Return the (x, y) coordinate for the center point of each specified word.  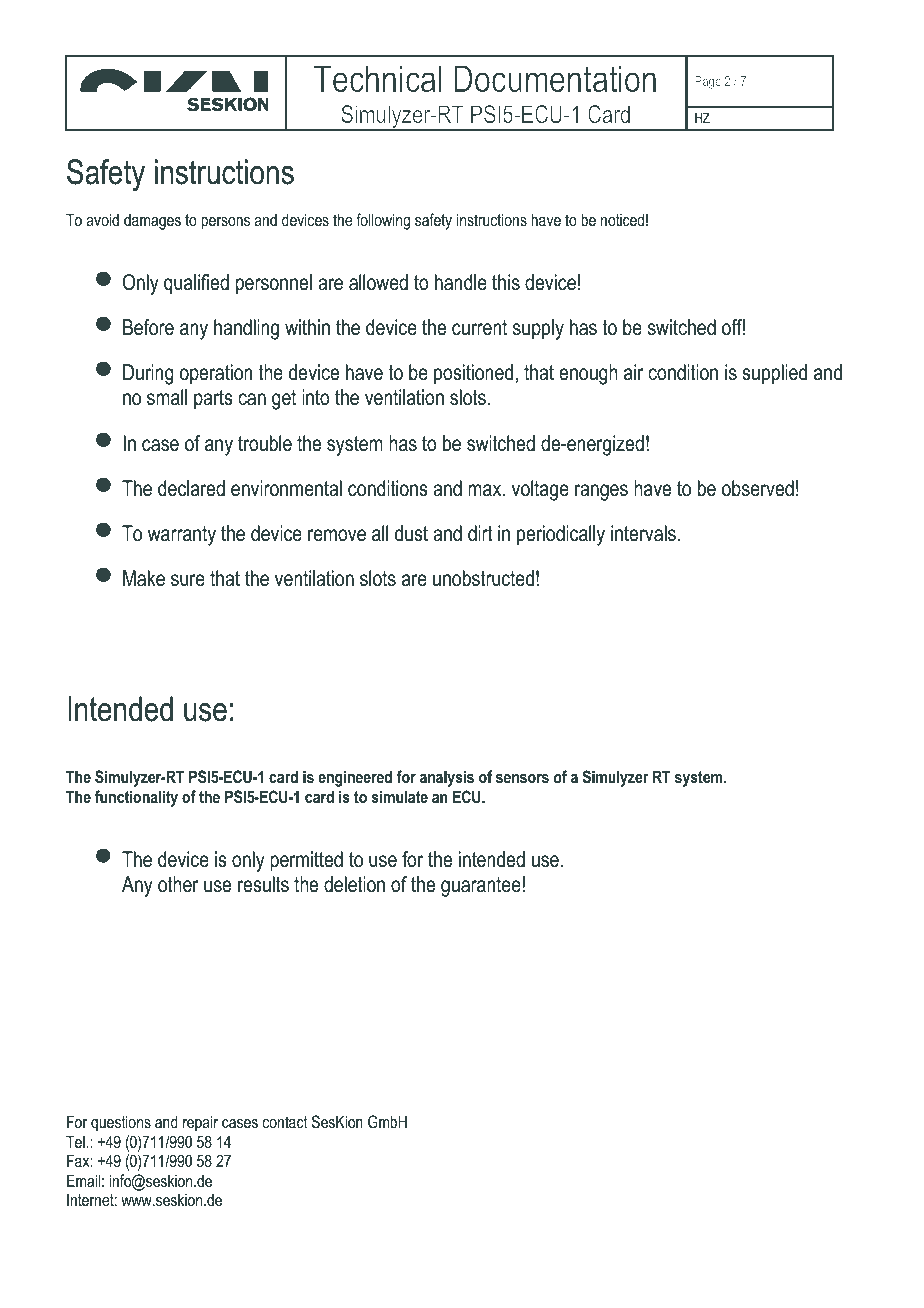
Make (144, 578)
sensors (522, 778)
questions (121, 1123)
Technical (378, 79)
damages (152, 221)
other (178, 884)
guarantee (481, 887)
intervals (643, 533)
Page (708, 82)
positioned (473, 374)
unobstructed (483, 578)
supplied (774, 374)
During (148, 374)
